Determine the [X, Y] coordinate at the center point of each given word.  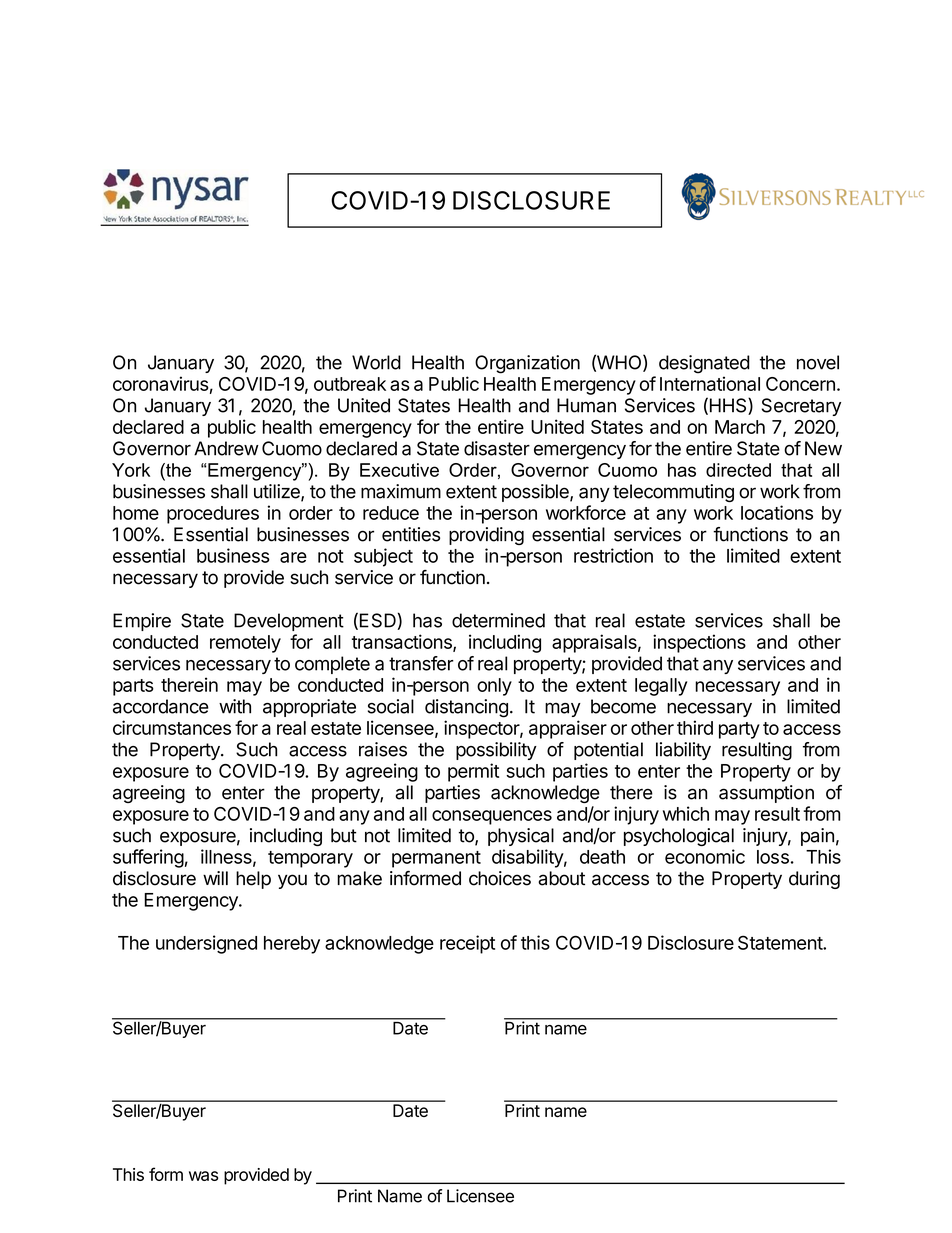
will [215, 878]
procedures [213, 515]
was [203, 1176]
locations [777, 512]
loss [773, 857]
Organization [527, 364]
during [814, 880]
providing [486, 536]
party [739, 730]
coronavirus [161, 383]
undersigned [206, 944]
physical [521, 837]
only [494, 687]
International [710, 383]
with [235, 706]
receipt [467, 944]
